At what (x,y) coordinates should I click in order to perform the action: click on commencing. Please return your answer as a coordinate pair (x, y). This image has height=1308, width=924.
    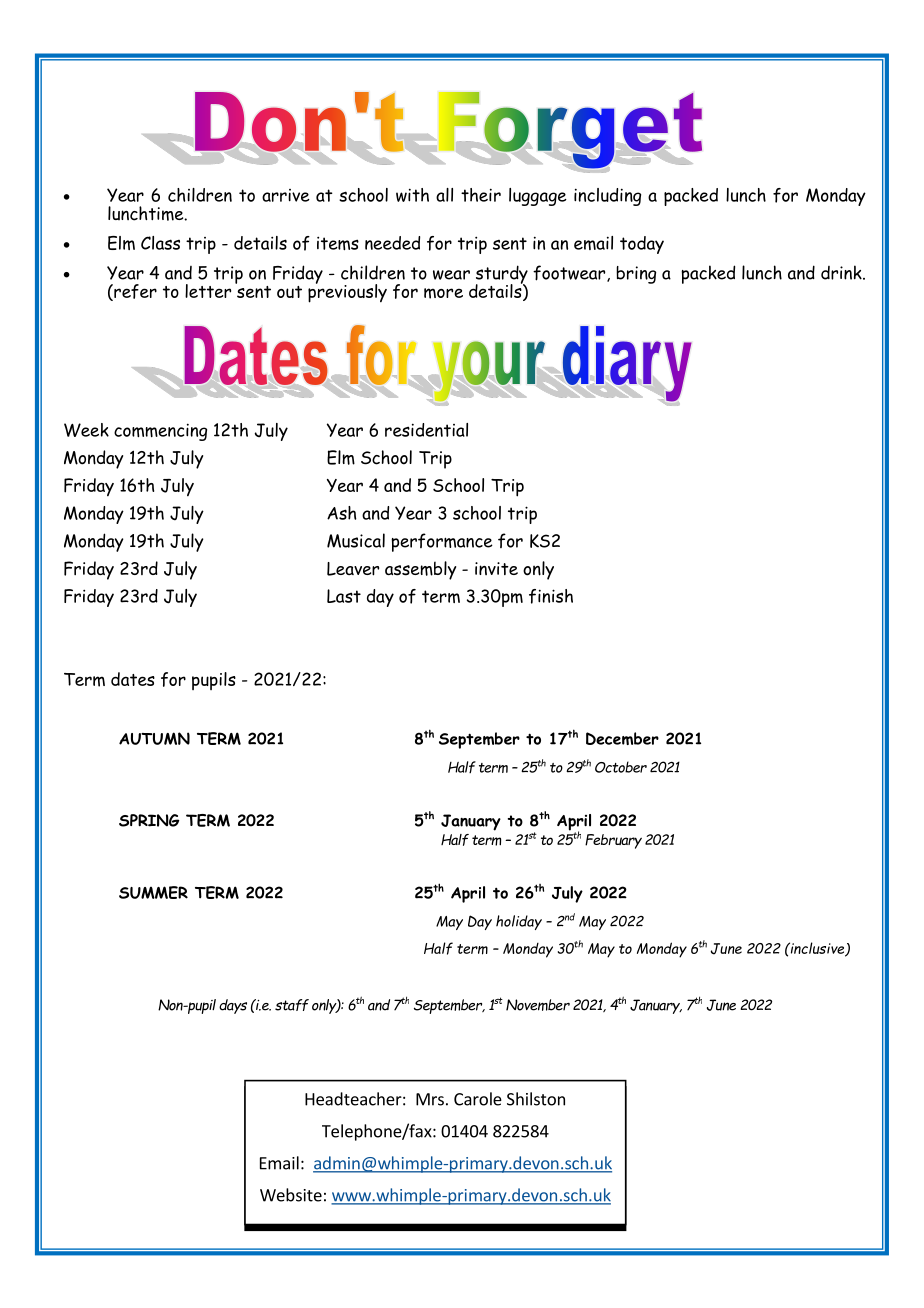
    Looking at the image, I should click on (160, 432).
